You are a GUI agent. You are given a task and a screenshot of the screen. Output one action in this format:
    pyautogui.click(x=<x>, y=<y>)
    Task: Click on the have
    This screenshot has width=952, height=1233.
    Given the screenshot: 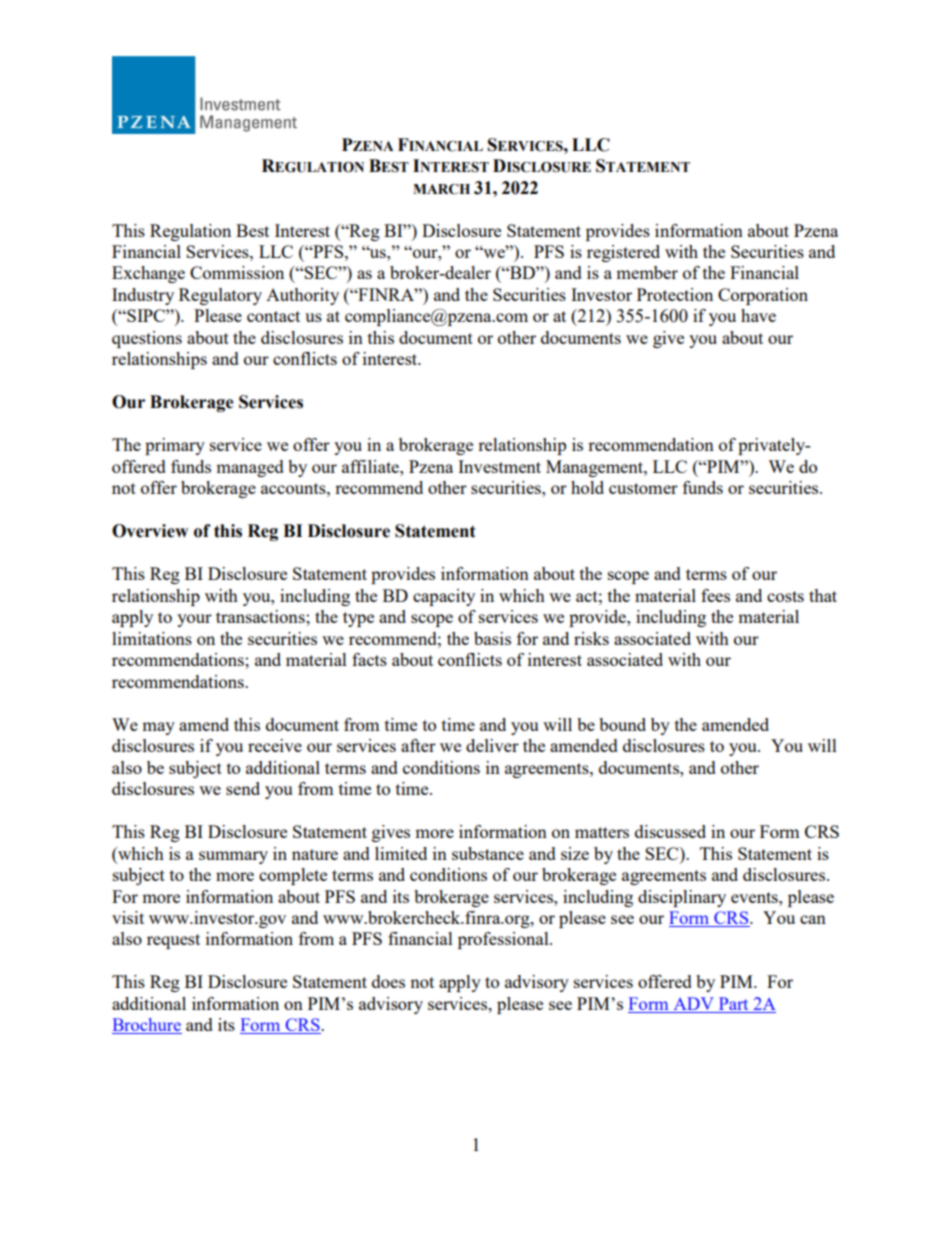 What is the action you would take?
    pyautogui.click(x=758, y=315)
